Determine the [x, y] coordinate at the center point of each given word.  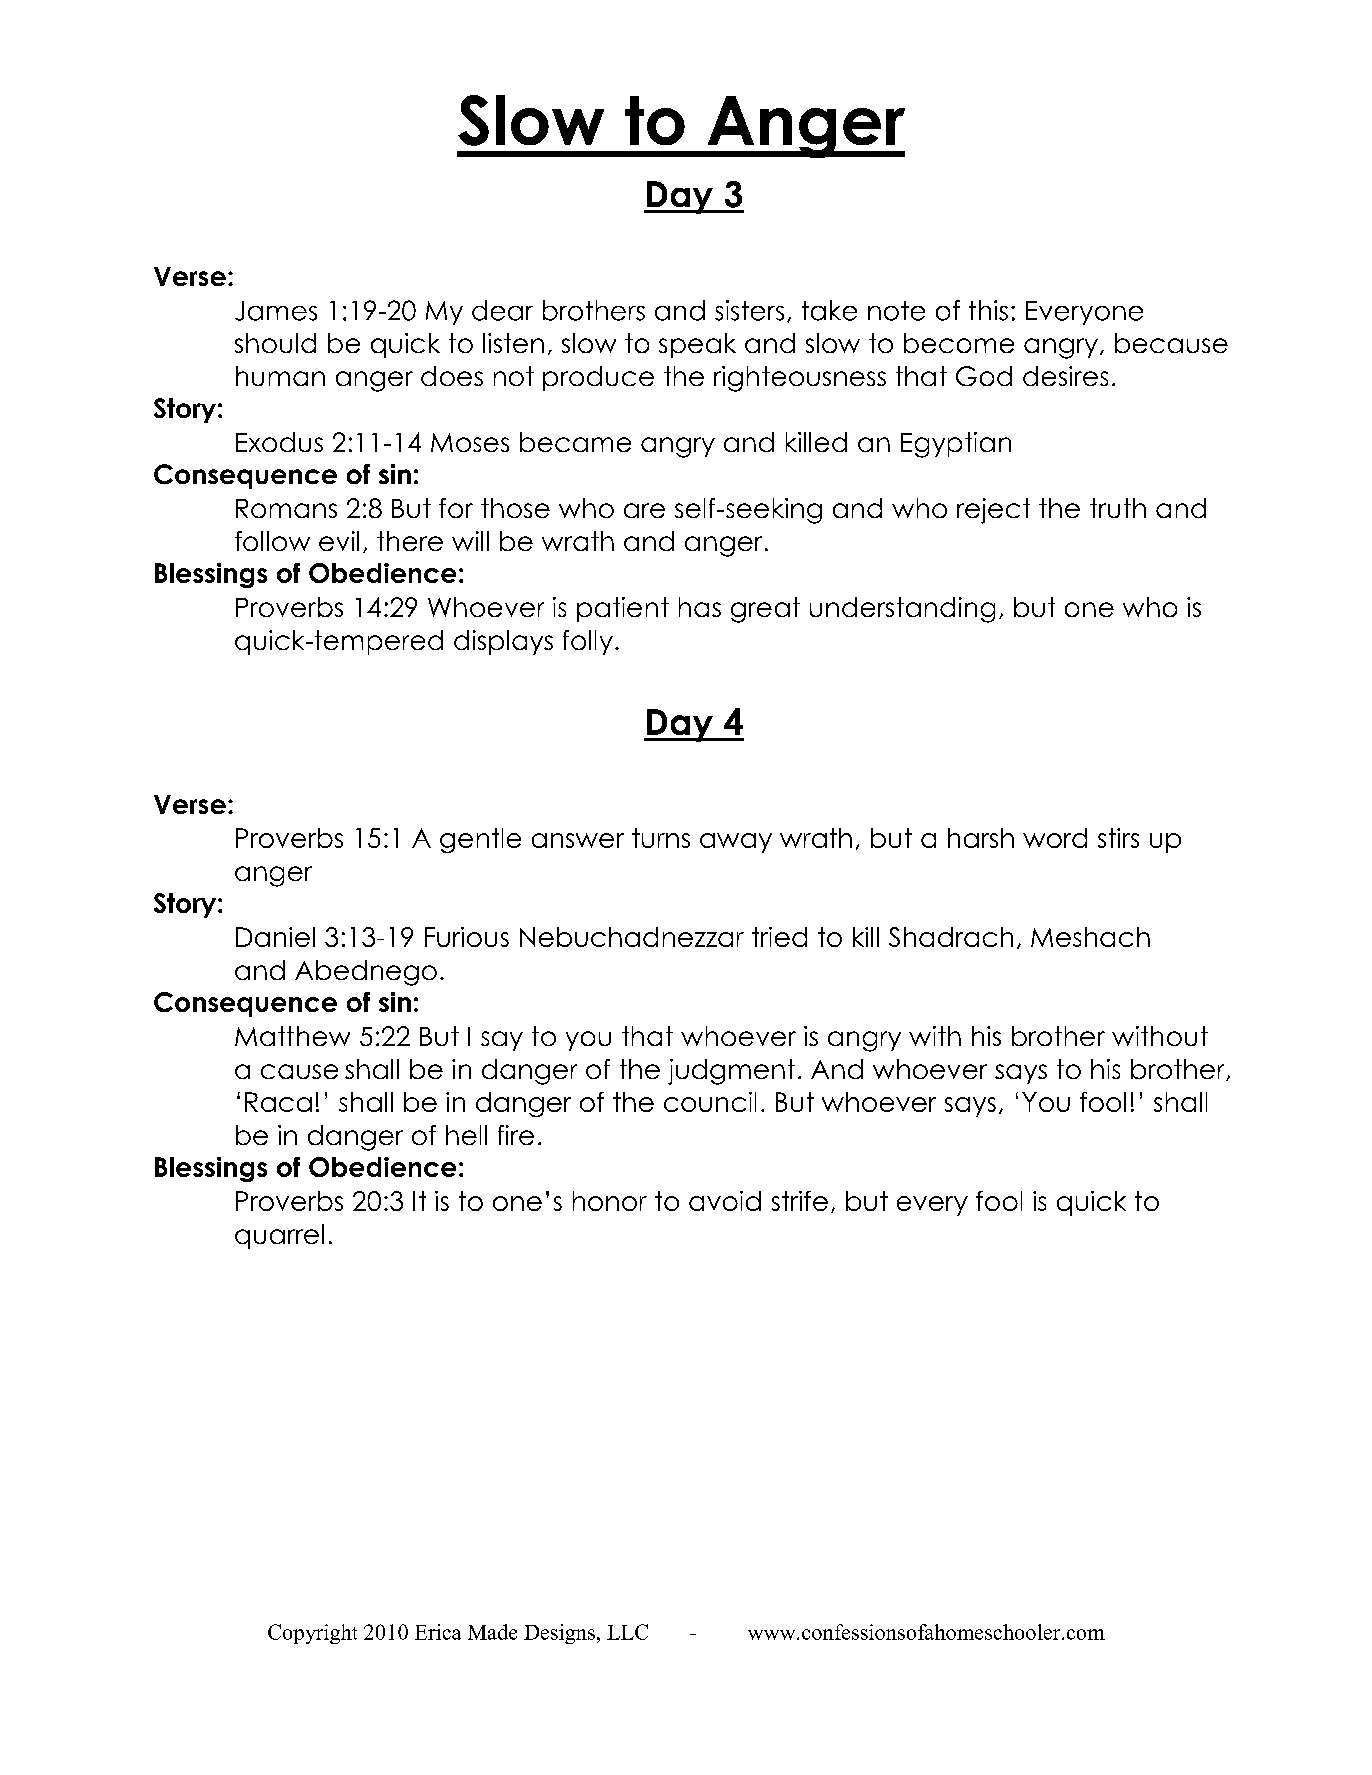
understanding [902, 610]
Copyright [312, 1634]
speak [697, 345]
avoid [725, 1201]
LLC [627, 1632]
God [984, 376]
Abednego [366, 973]
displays [503, 642]
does [452, 376]
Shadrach [951, 937]
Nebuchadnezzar [632, 937]
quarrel [279, 1236]
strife [800, 1201]
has [700, 607]
